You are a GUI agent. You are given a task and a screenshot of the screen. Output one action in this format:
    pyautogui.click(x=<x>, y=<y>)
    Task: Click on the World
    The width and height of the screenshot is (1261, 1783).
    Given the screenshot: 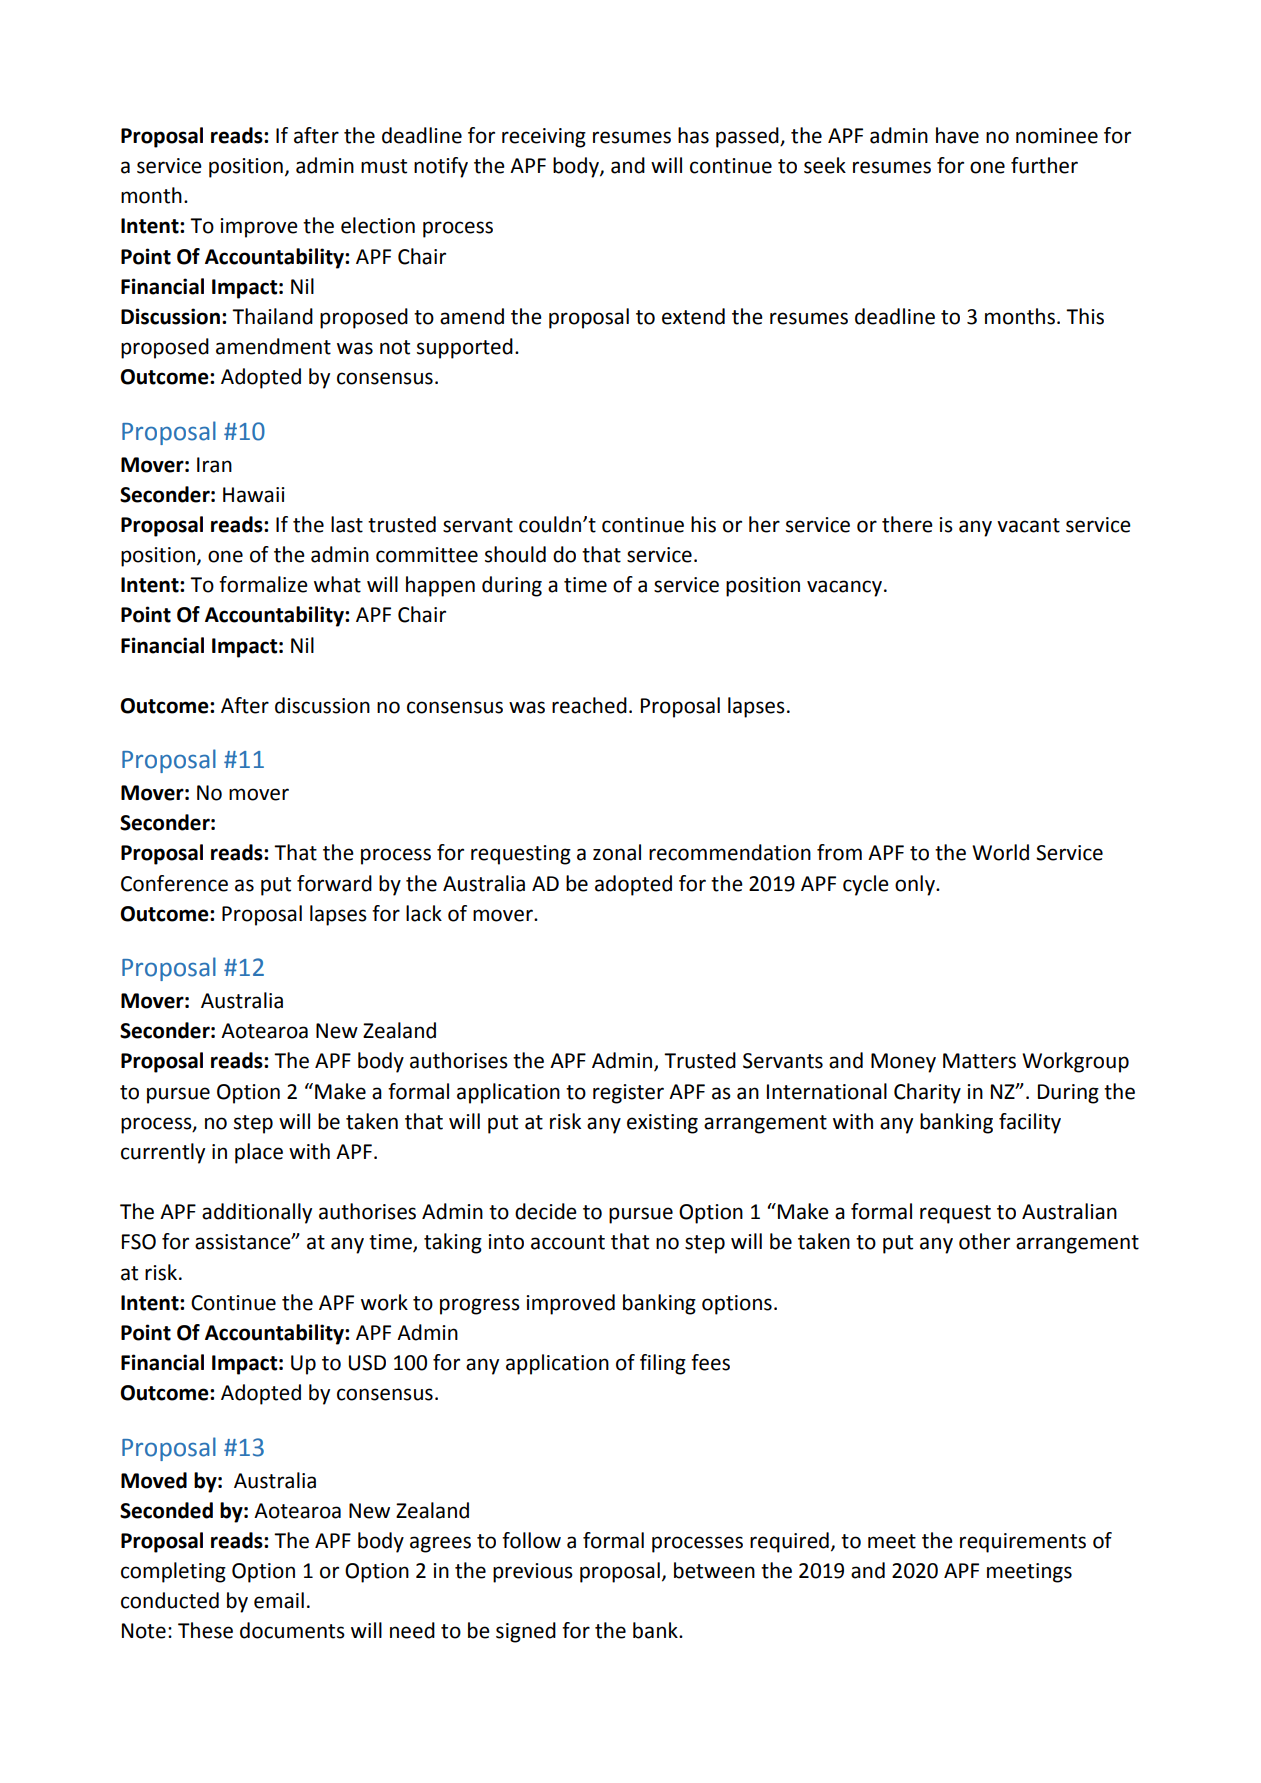 What is the action you would take?
    pyautogui.click(x=1000, y=852)
